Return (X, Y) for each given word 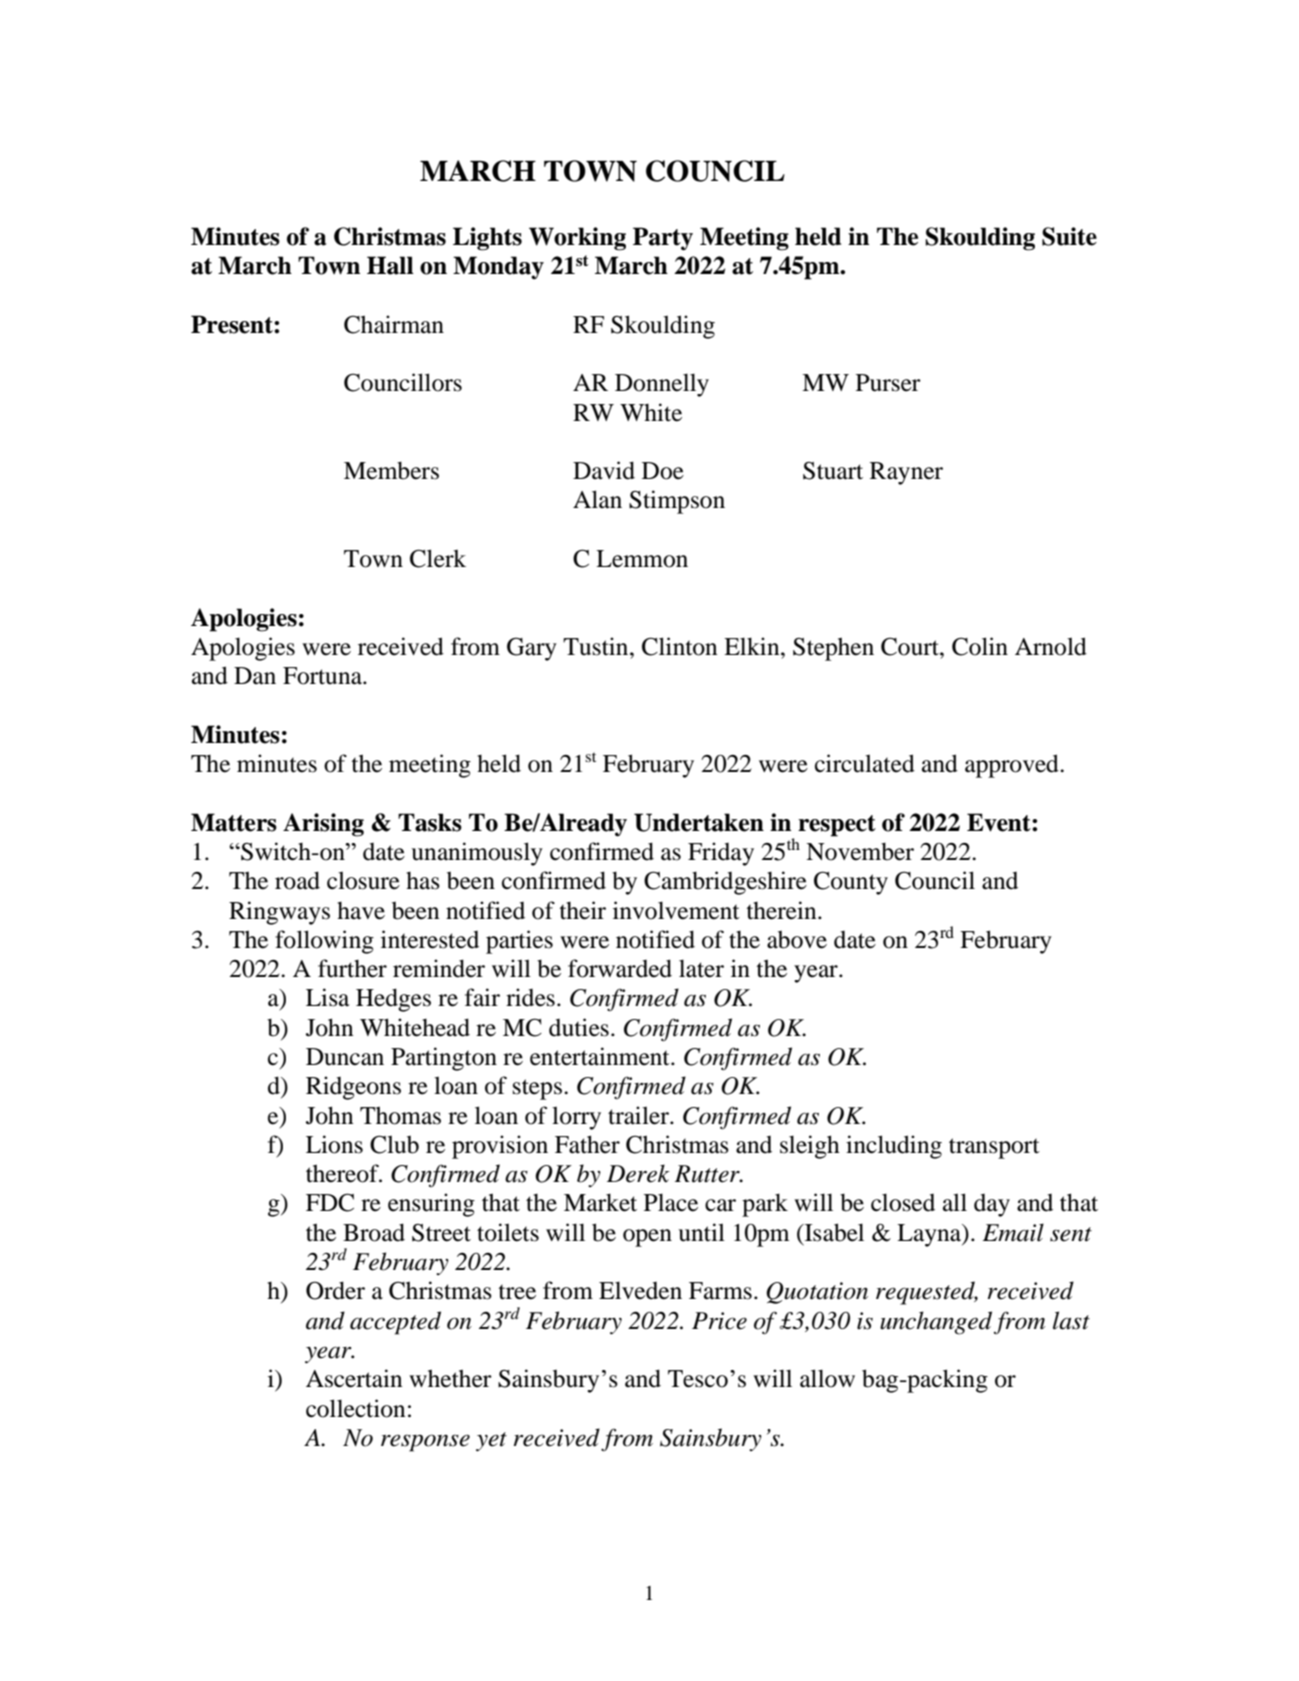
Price (719, 1321)
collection (355, 1408)
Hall (390, 265)
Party (663, 239)
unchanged (936, 1323)
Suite (1069, 236)
